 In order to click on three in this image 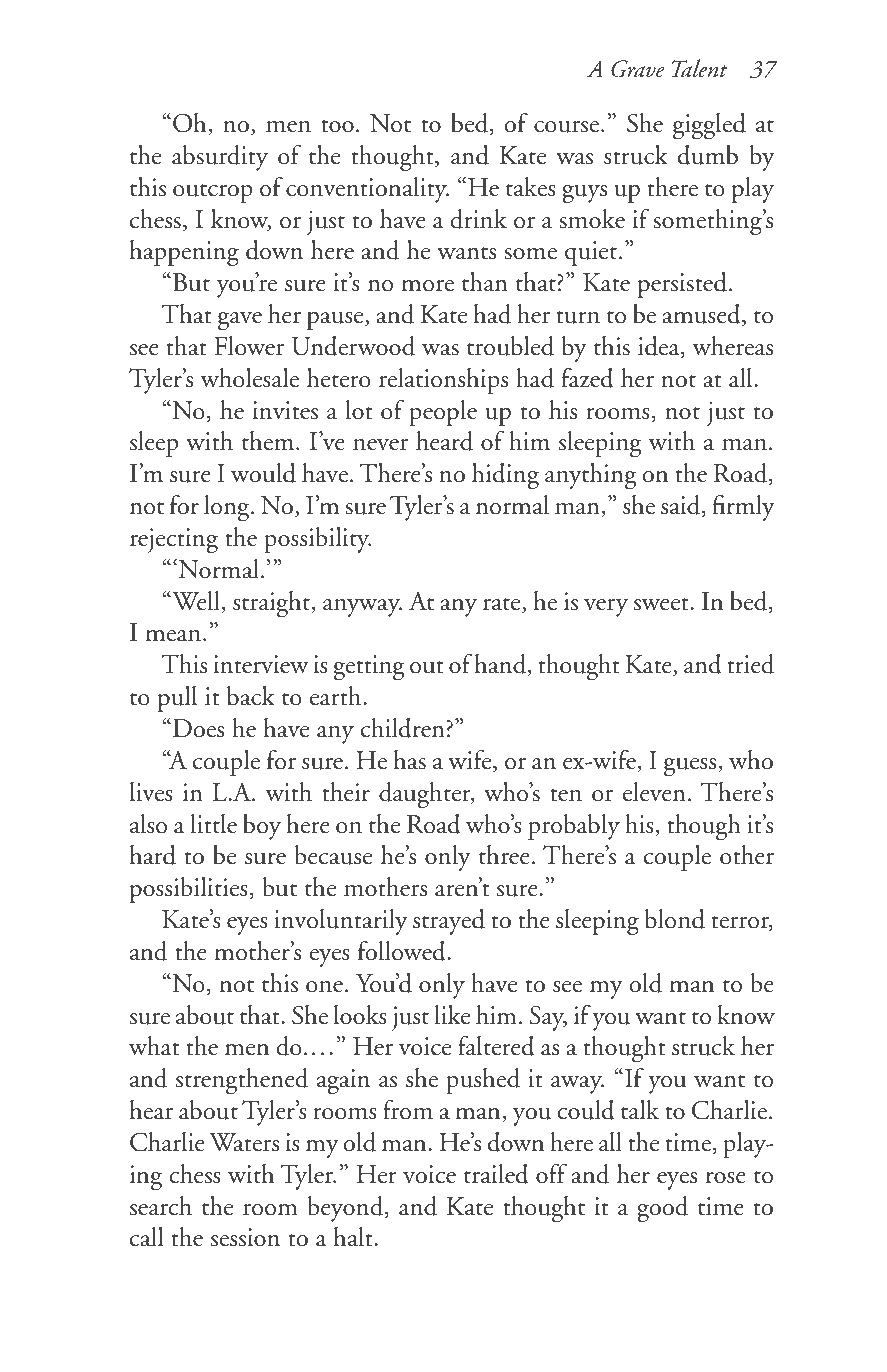, I will do `click(504, 855)`.
